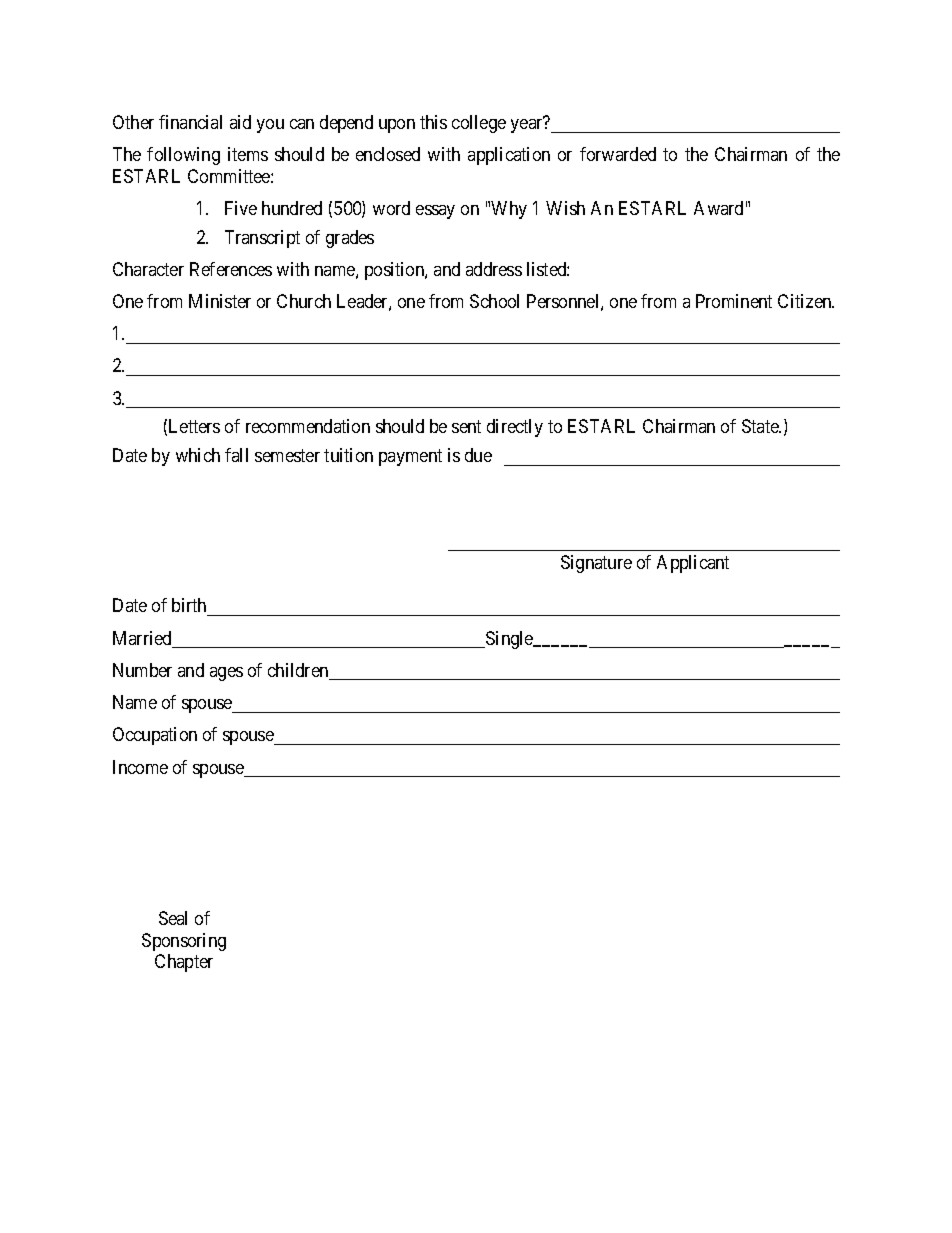 This screenshot has width=952, height=1233. What do you see at coordinates (140, 767) in the screenshot?
I see `Income` at bounding box center [140, 767].
